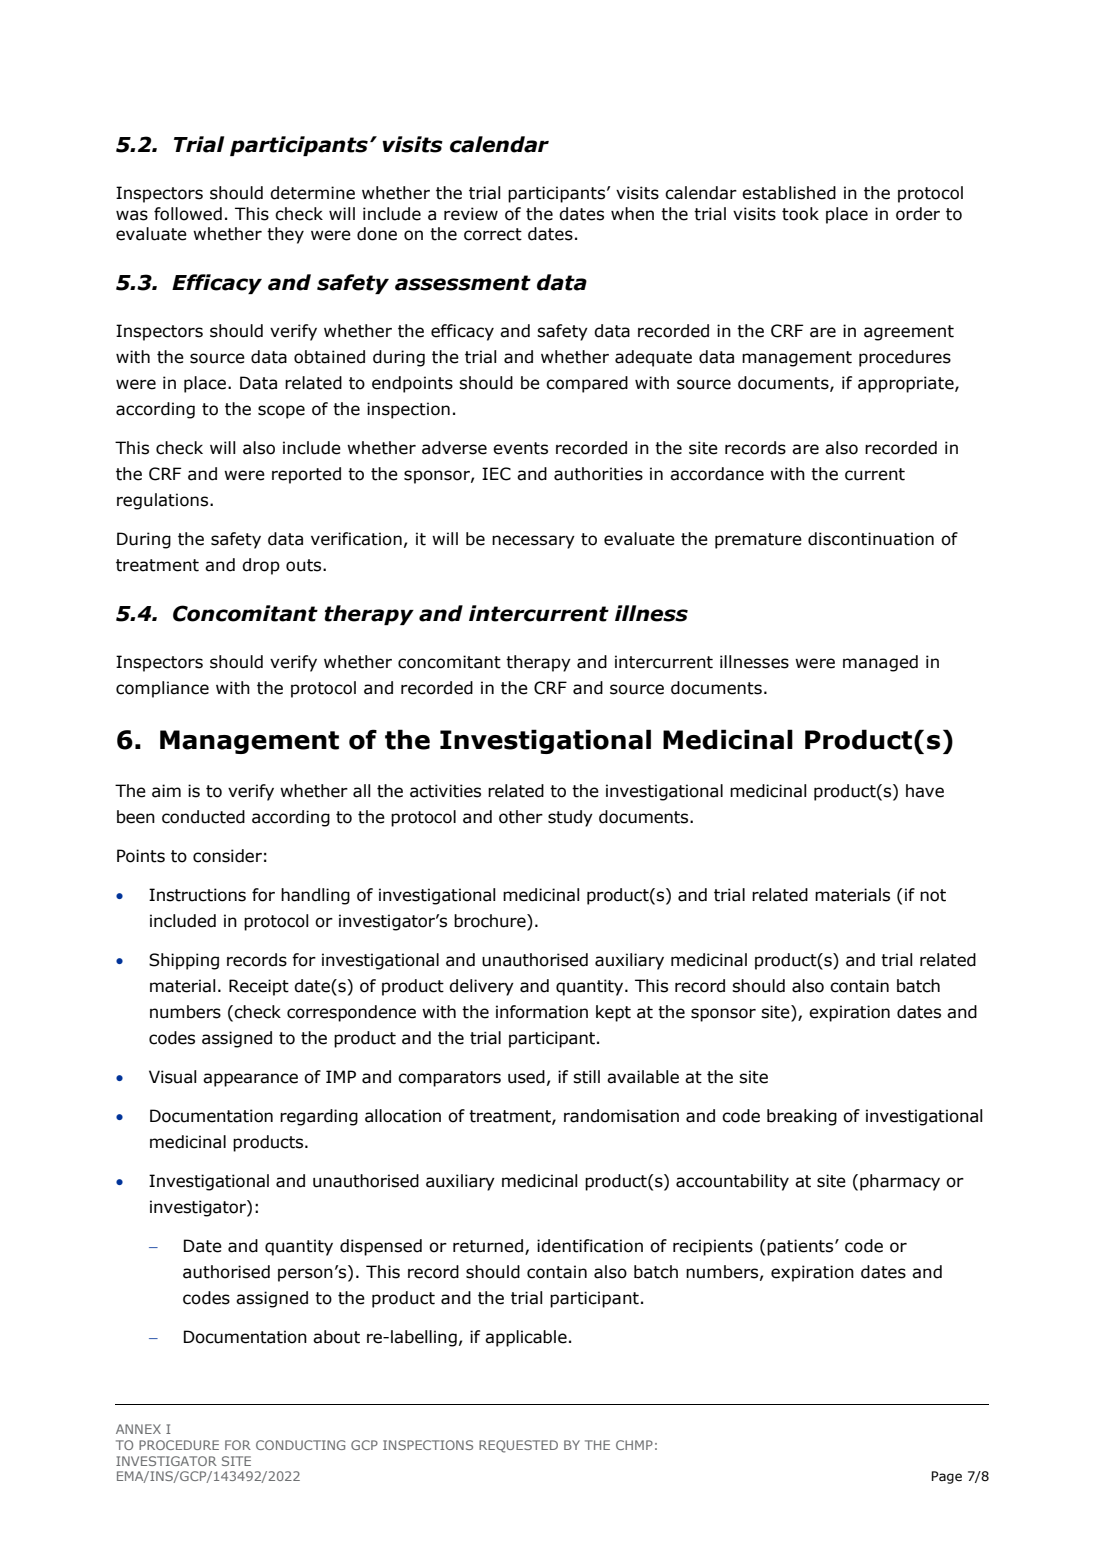 The width and height of the image is (1105, 1563). Describe the element at coordinates (802, 1117) in the image. I see `breaking` at that location.
